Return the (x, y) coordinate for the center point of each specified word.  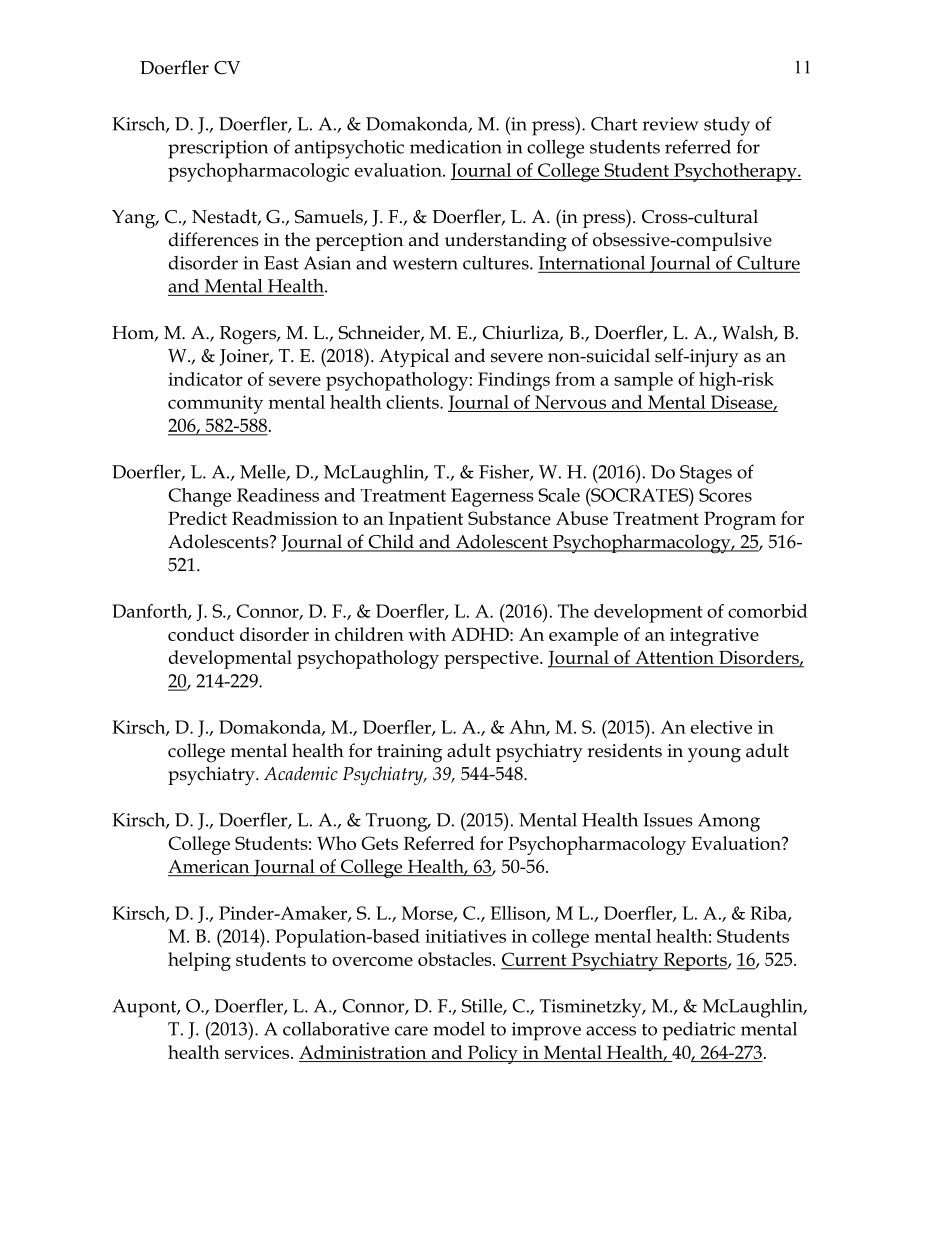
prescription (218, 149)
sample (643, 381)
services (258, 1052)
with (427, 634)
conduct (201, 634)
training (409, 753)
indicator (205, 379)
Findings (514, 381)
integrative (714, 637)
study (727, 126)
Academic (301, 773)
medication (456, 146)
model (459, 1028)
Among (729, 822)
